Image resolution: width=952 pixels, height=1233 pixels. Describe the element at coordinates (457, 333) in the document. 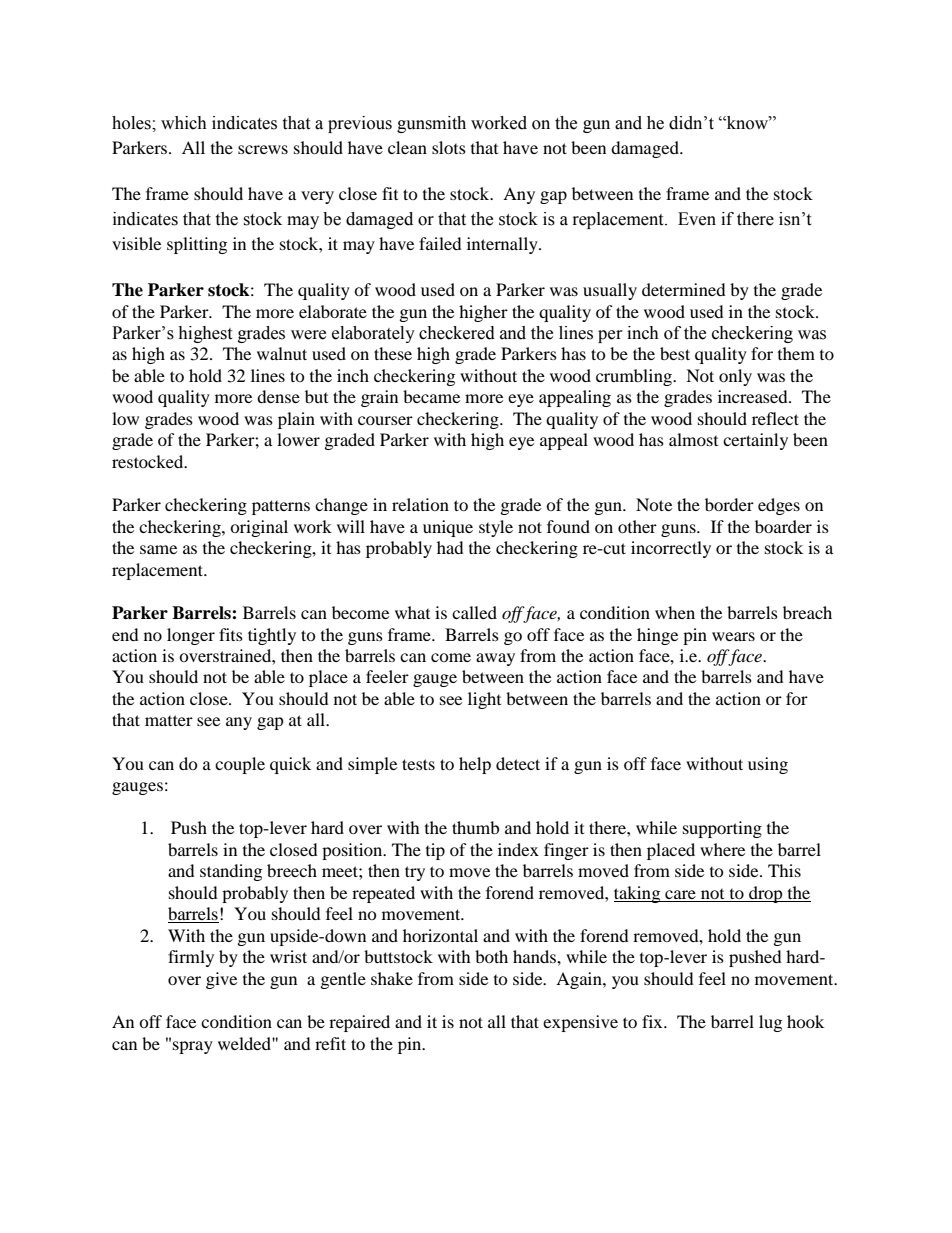

I see `checkered` at that location.
